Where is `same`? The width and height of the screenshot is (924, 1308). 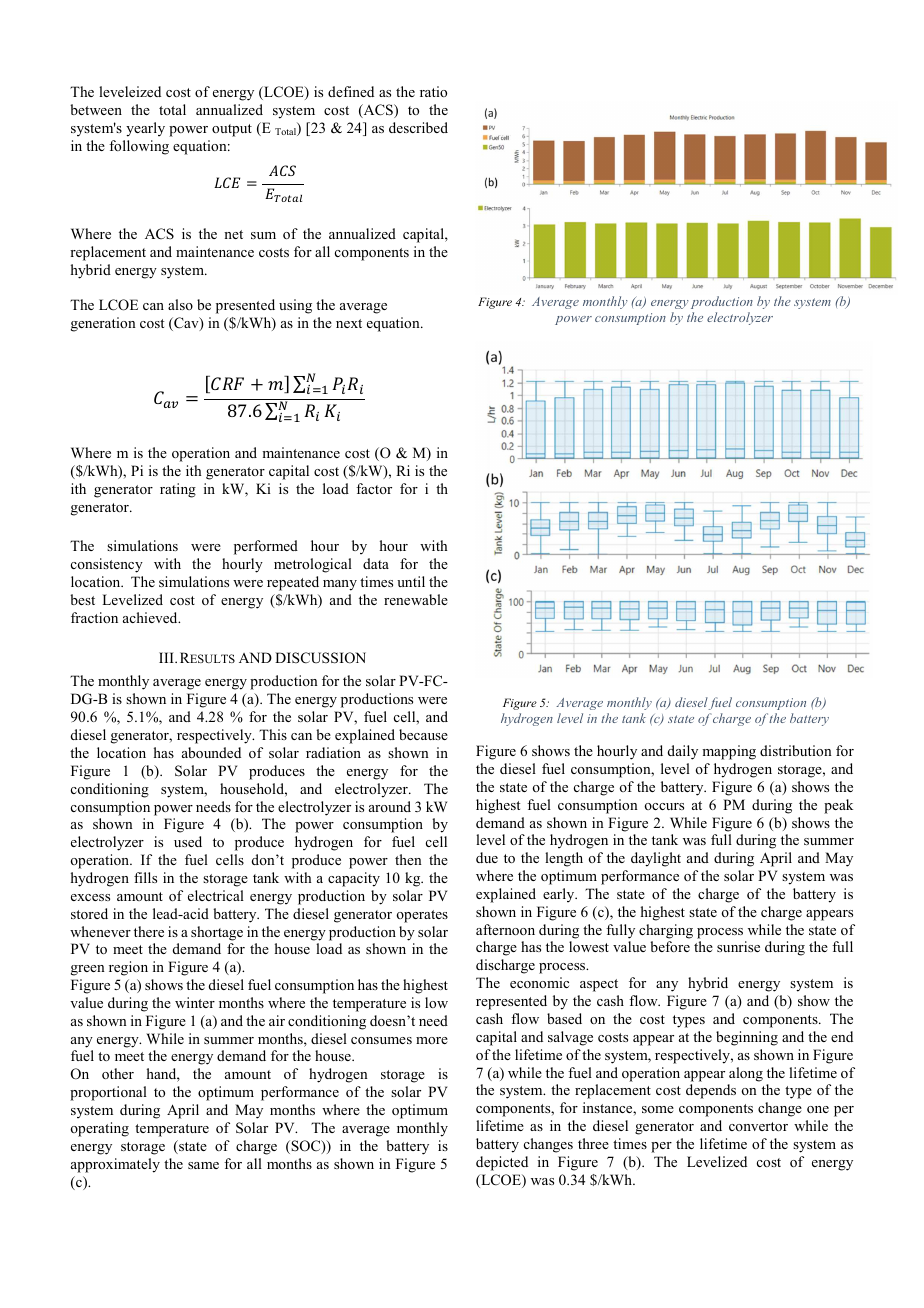 same is located at coordinates (203, 1165).
